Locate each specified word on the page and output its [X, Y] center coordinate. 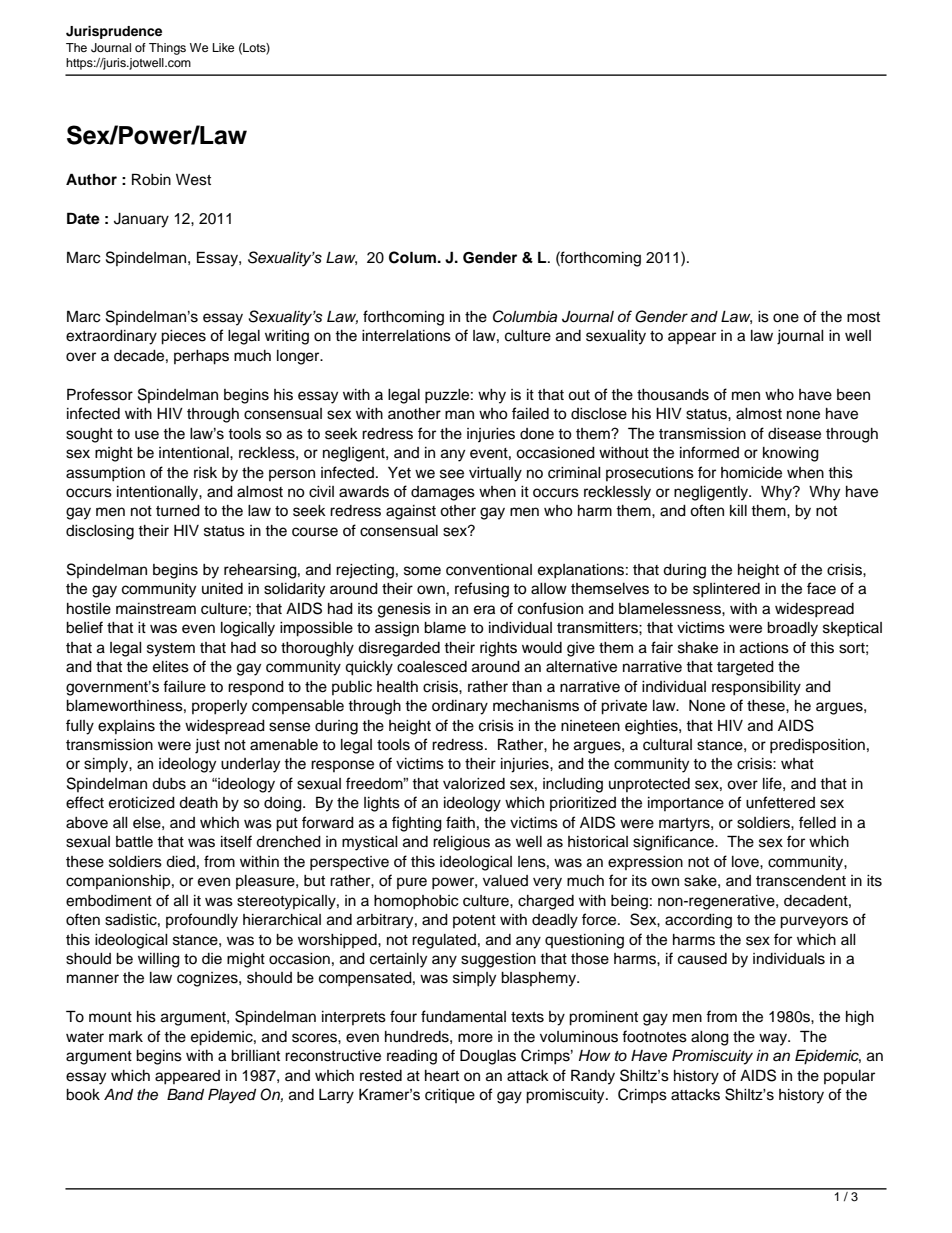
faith [460, 822]
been [853, 395]
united [222, 589]
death [198, 803]
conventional [489, 570]
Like [223, 47]
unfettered [780, 802]
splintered [726, 590]
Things [167, 49]
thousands [673, 395]
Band [185, 1094]
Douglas [488, 1057]
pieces [183, 337]
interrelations [406, 336]
